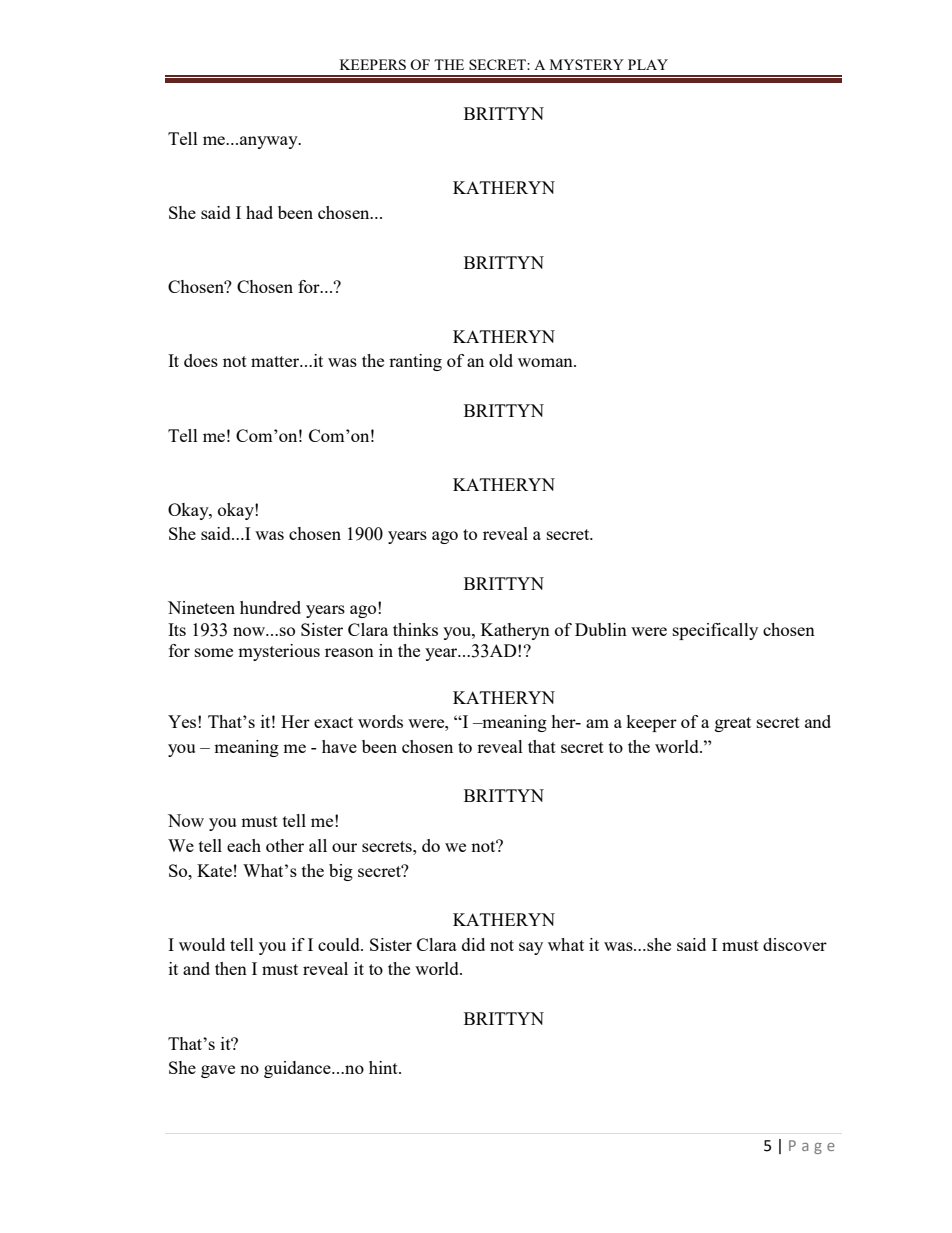 The width and height of the screenshot is (952, 1233). I want to click on gave, so click(218, 1071).
